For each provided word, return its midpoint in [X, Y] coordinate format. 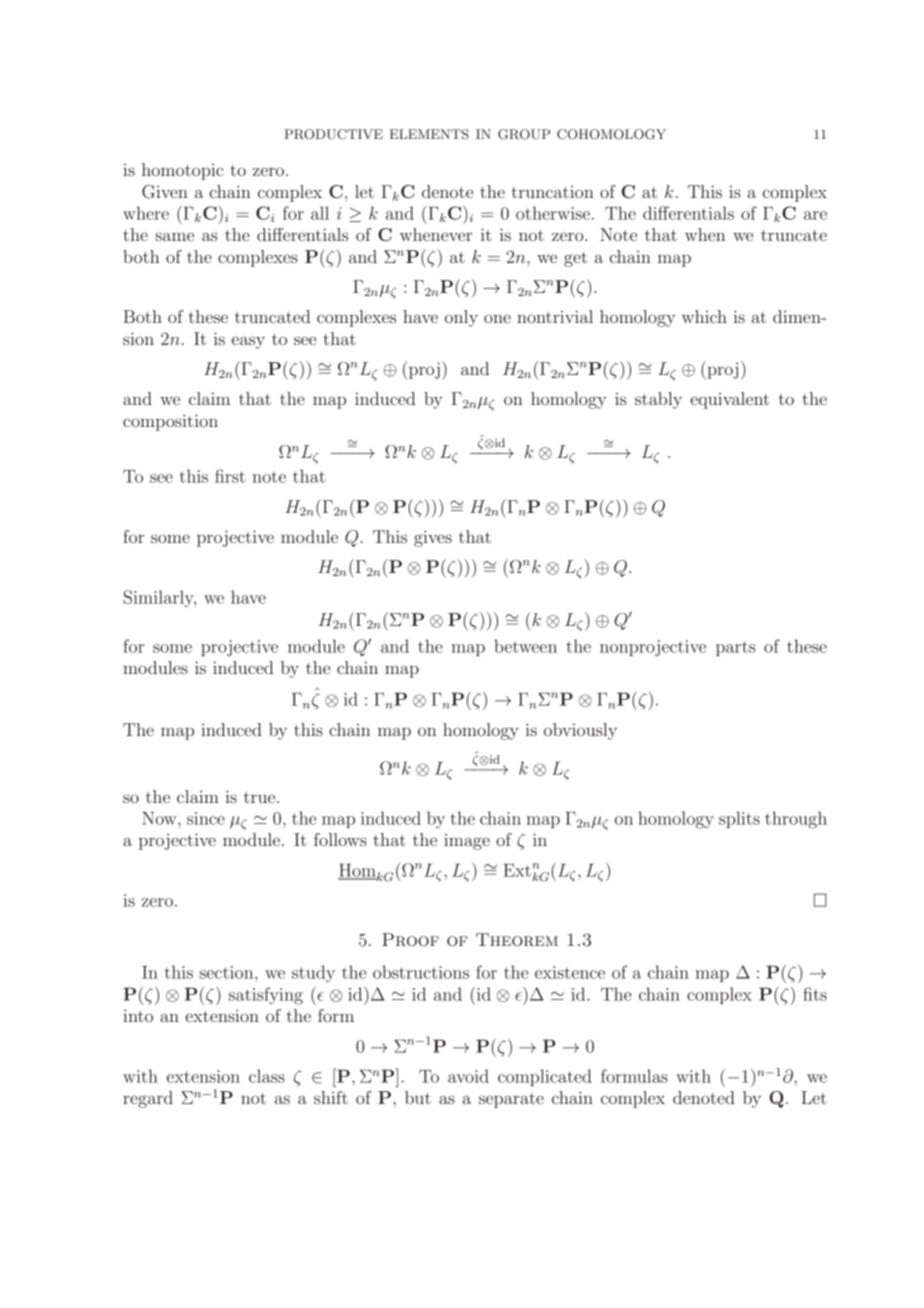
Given [165, 192]
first [230, 476]
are [815, 215]
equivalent [729, 400]
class [267, 1076]
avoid [468, 1076]
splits [739, 819]
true [261, 797]
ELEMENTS [429, 134]
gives [433, 538]
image [467, 842]
